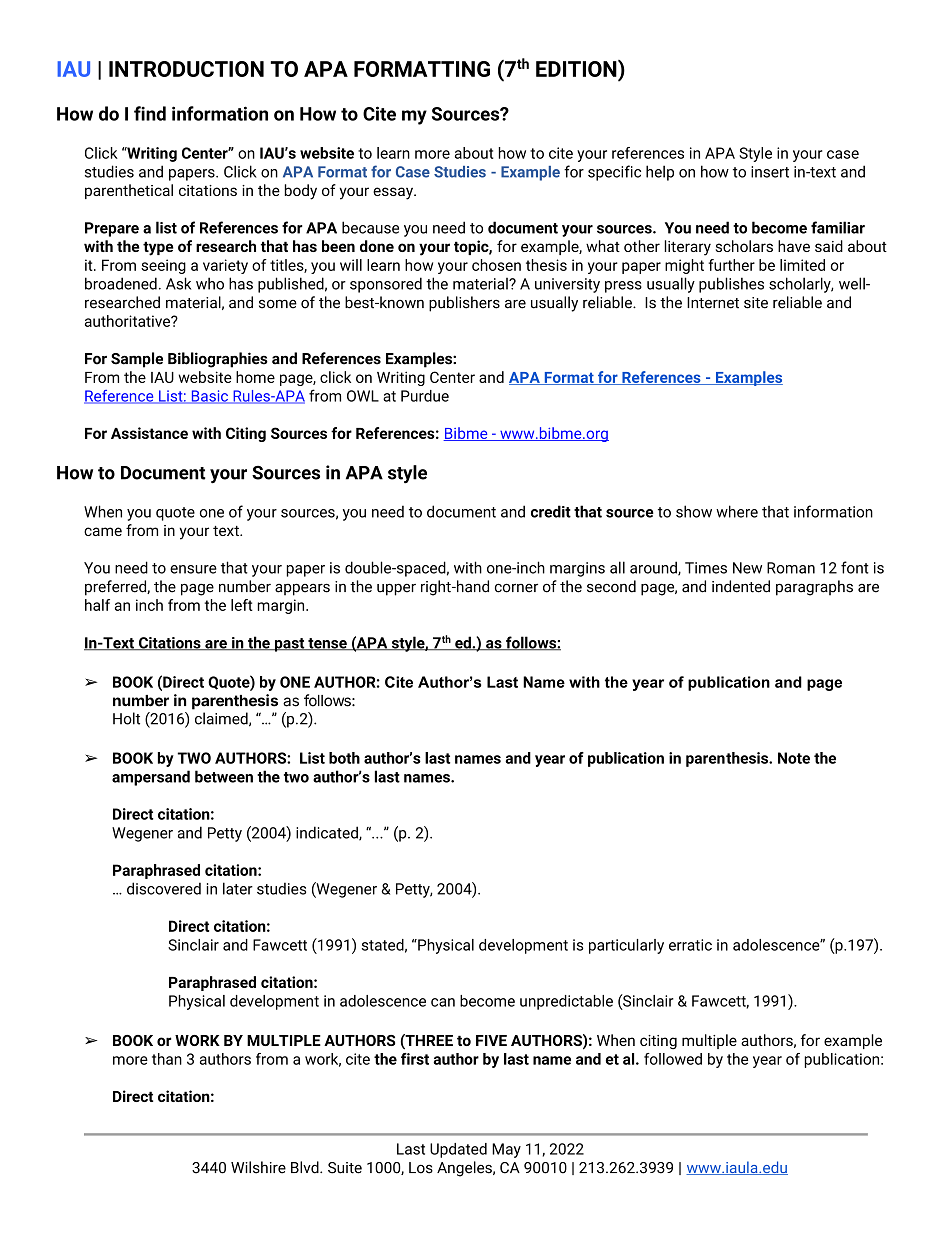 This page has width=952, height=1233. I want to click on Note, so click(794, 758).
